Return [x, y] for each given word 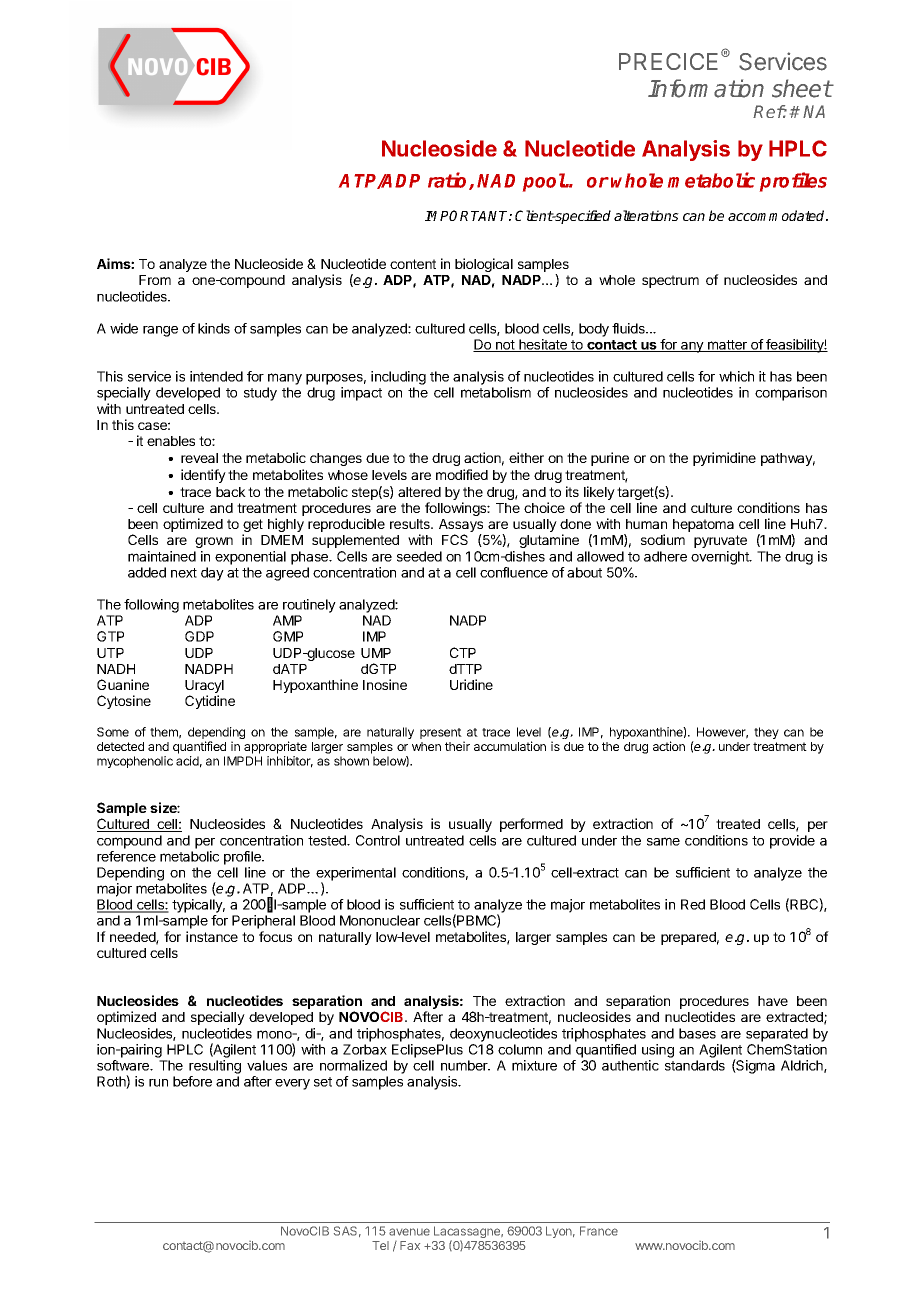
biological [484, 265]
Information [706, 88]
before [192, 1081]
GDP [199, 636]
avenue [409, 1232]
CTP [463, 652]
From [155, 280]
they [766, 733]
